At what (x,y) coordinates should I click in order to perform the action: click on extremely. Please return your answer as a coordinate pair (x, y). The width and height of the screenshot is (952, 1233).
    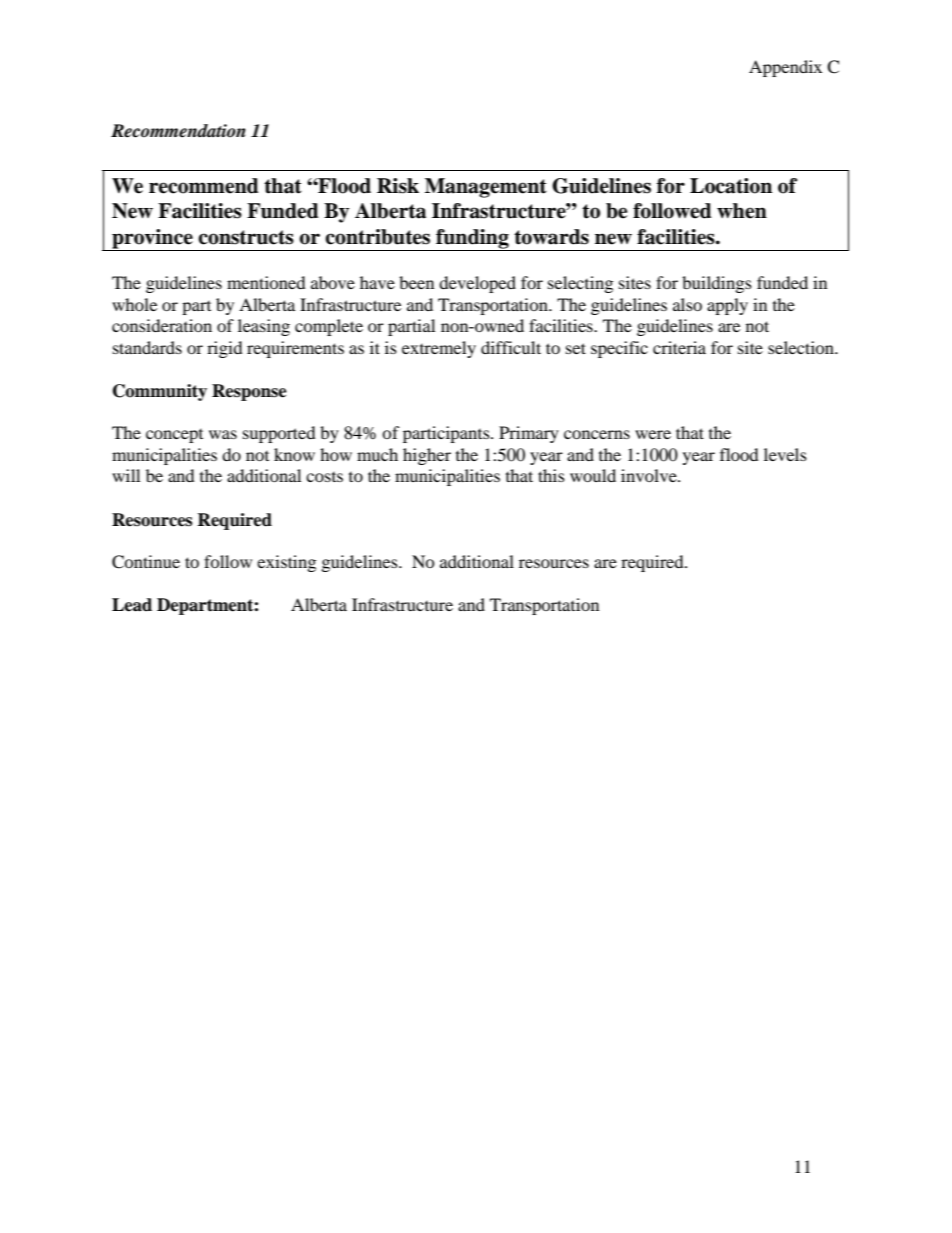
    Looking at the image, I should click on (439, 349).
